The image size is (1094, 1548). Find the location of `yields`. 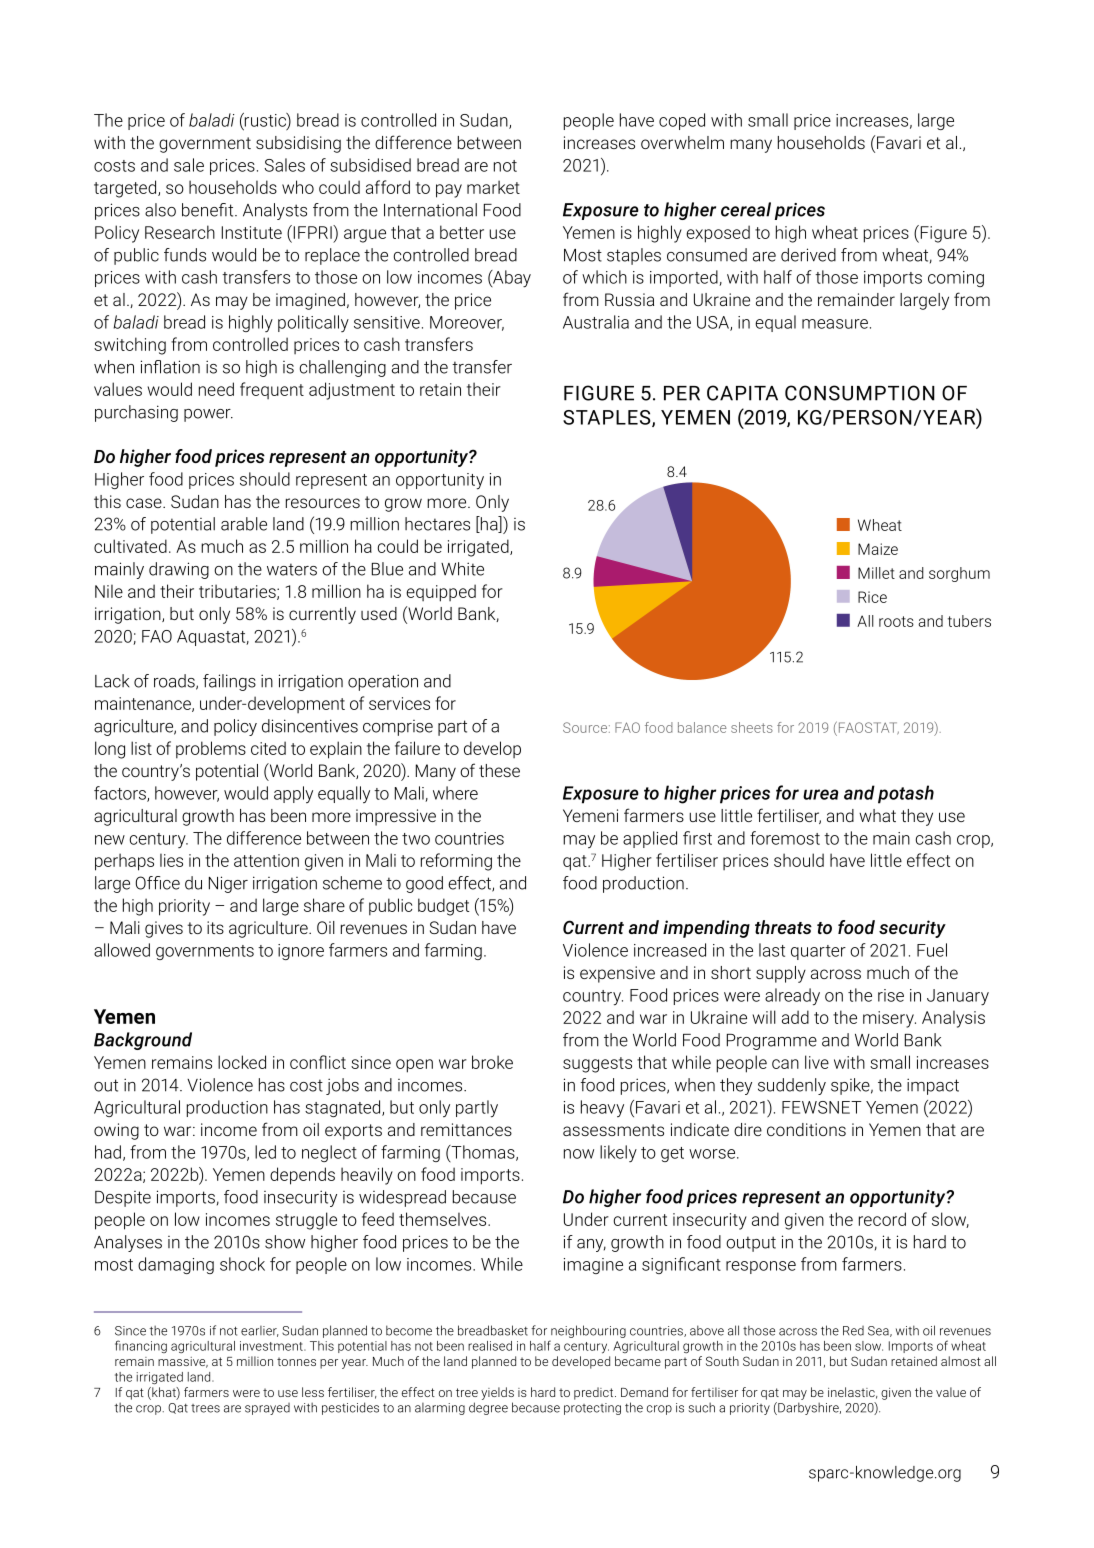

yields is located at coordinates (497, 1393).
